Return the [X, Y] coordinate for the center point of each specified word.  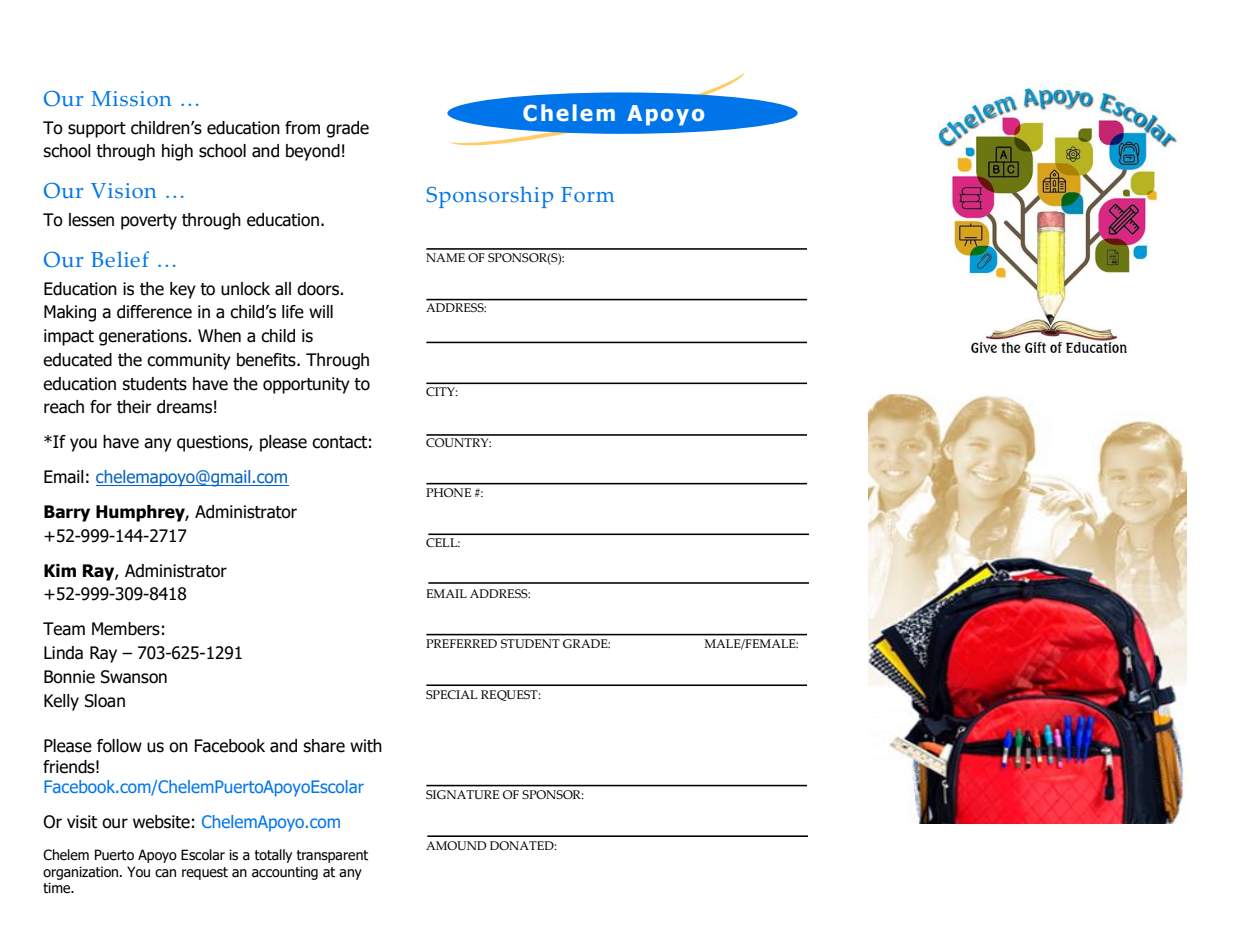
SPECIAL [452, 694]
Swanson [134, 677]
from [302, 128]
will [321, 311]
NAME [445, 257]
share [324, 746]
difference [154, 312]
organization [82, 873]
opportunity [306, 385]
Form [587, 194]
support [97, 130]
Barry [67, 513]
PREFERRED [461, 643]
